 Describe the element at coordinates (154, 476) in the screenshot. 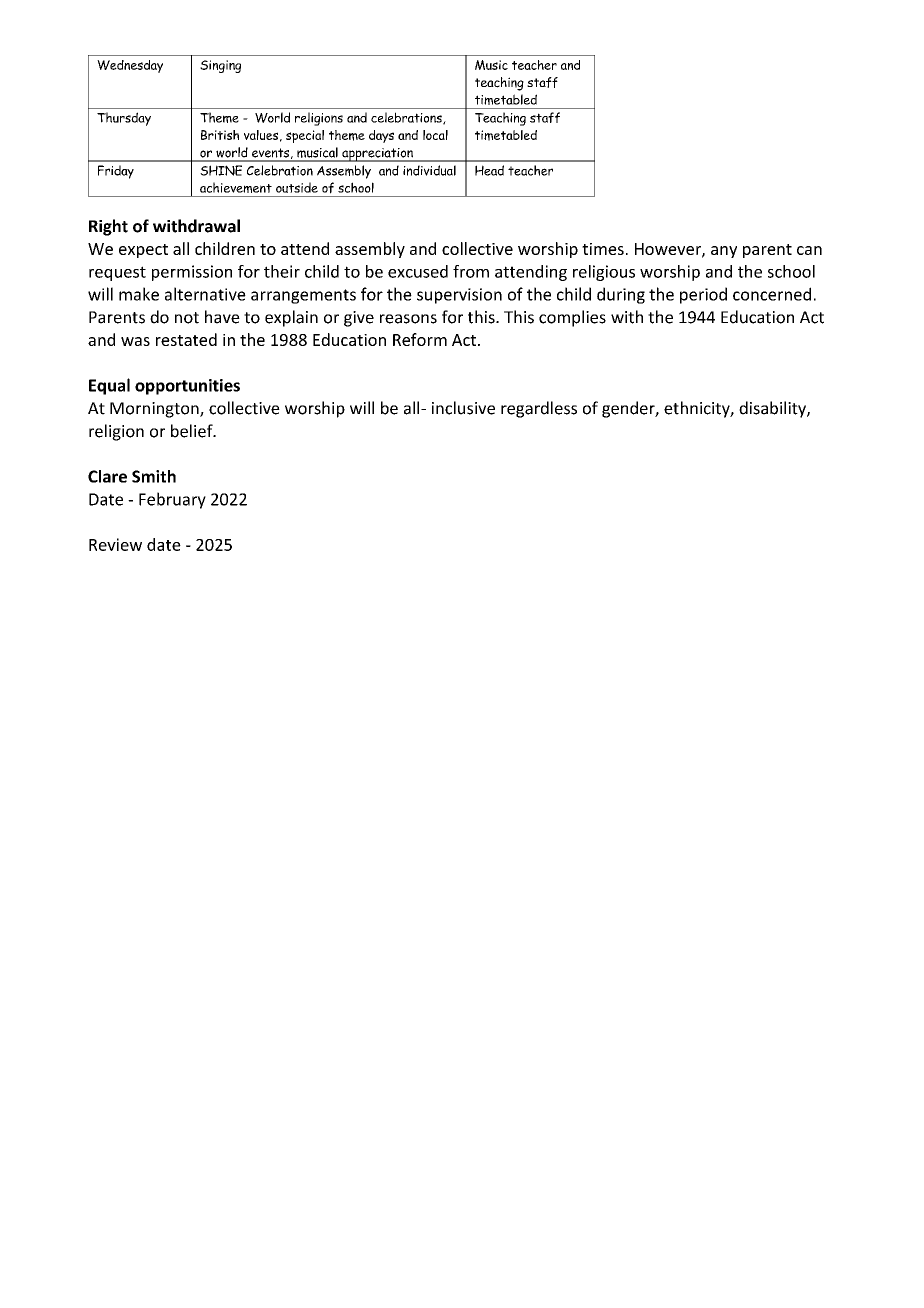

I see `Smith` at that location.
